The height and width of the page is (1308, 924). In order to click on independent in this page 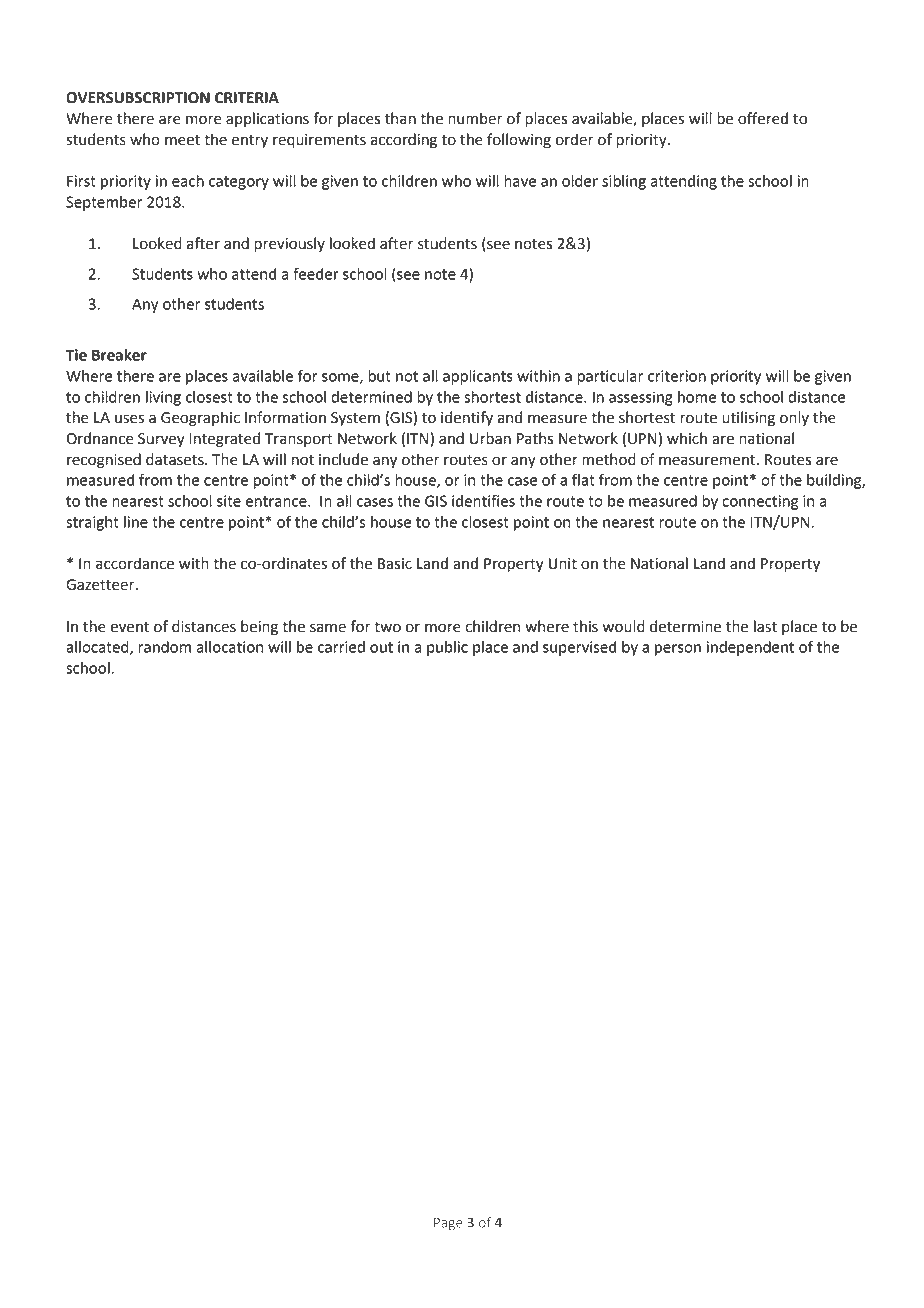, I will do `click(750, 648)`.
